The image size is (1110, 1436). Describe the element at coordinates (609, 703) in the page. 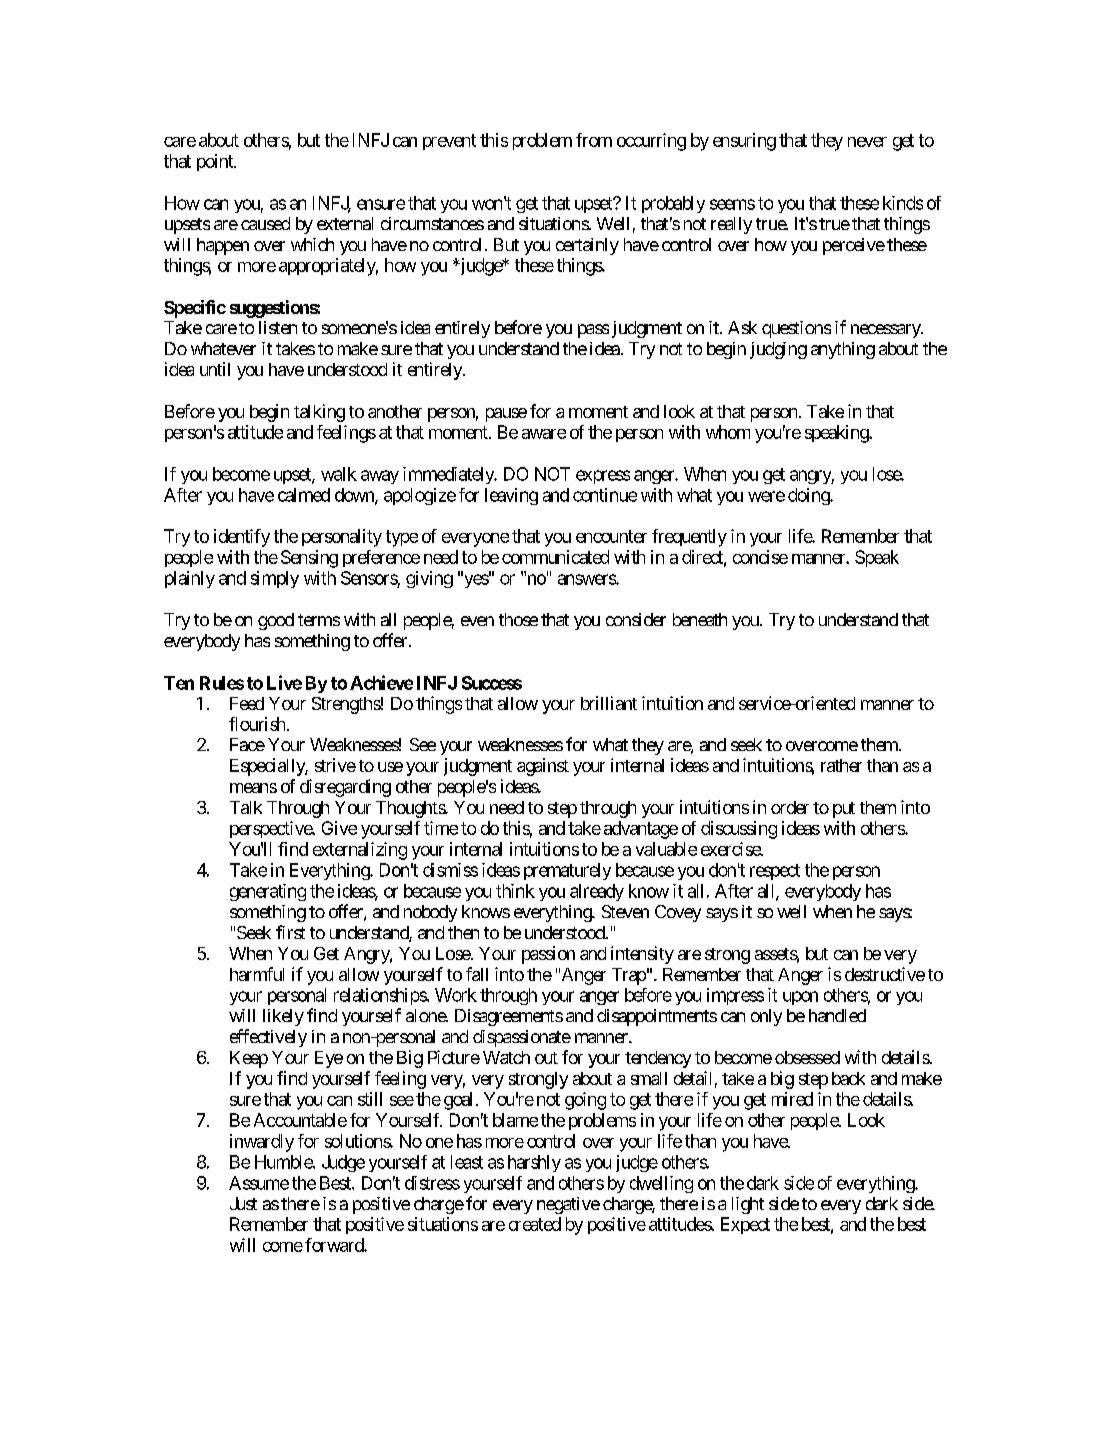

I see `brilliant` at that location.
